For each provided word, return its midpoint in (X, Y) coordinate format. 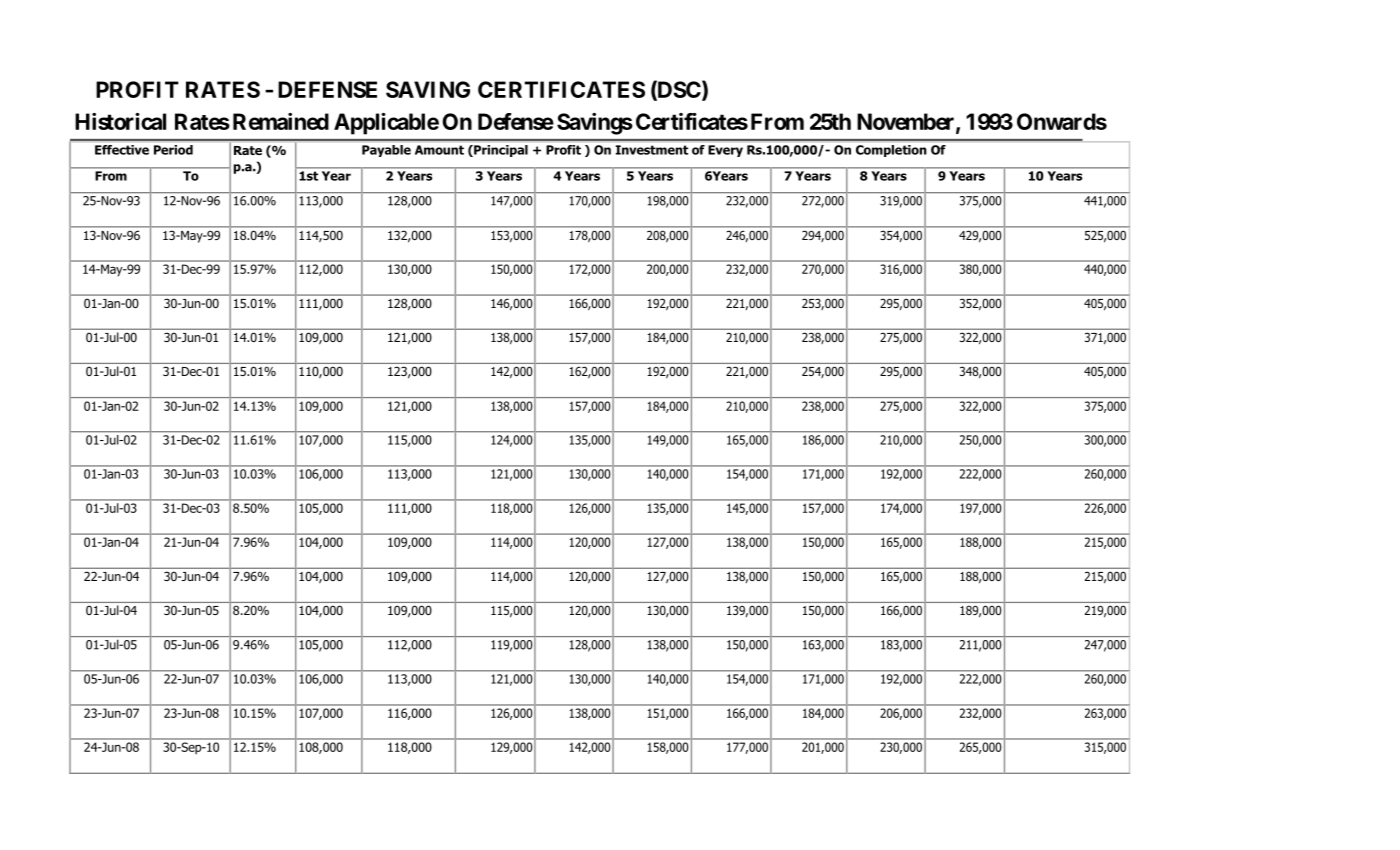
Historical (120, 121)
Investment (652, 150)
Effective (122, 150)
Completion (891, 151)
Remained (281, 121)
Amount (439, 150)
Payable (386, 151)
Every (725, 151)
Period (173, 150)
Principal (500, 151)
